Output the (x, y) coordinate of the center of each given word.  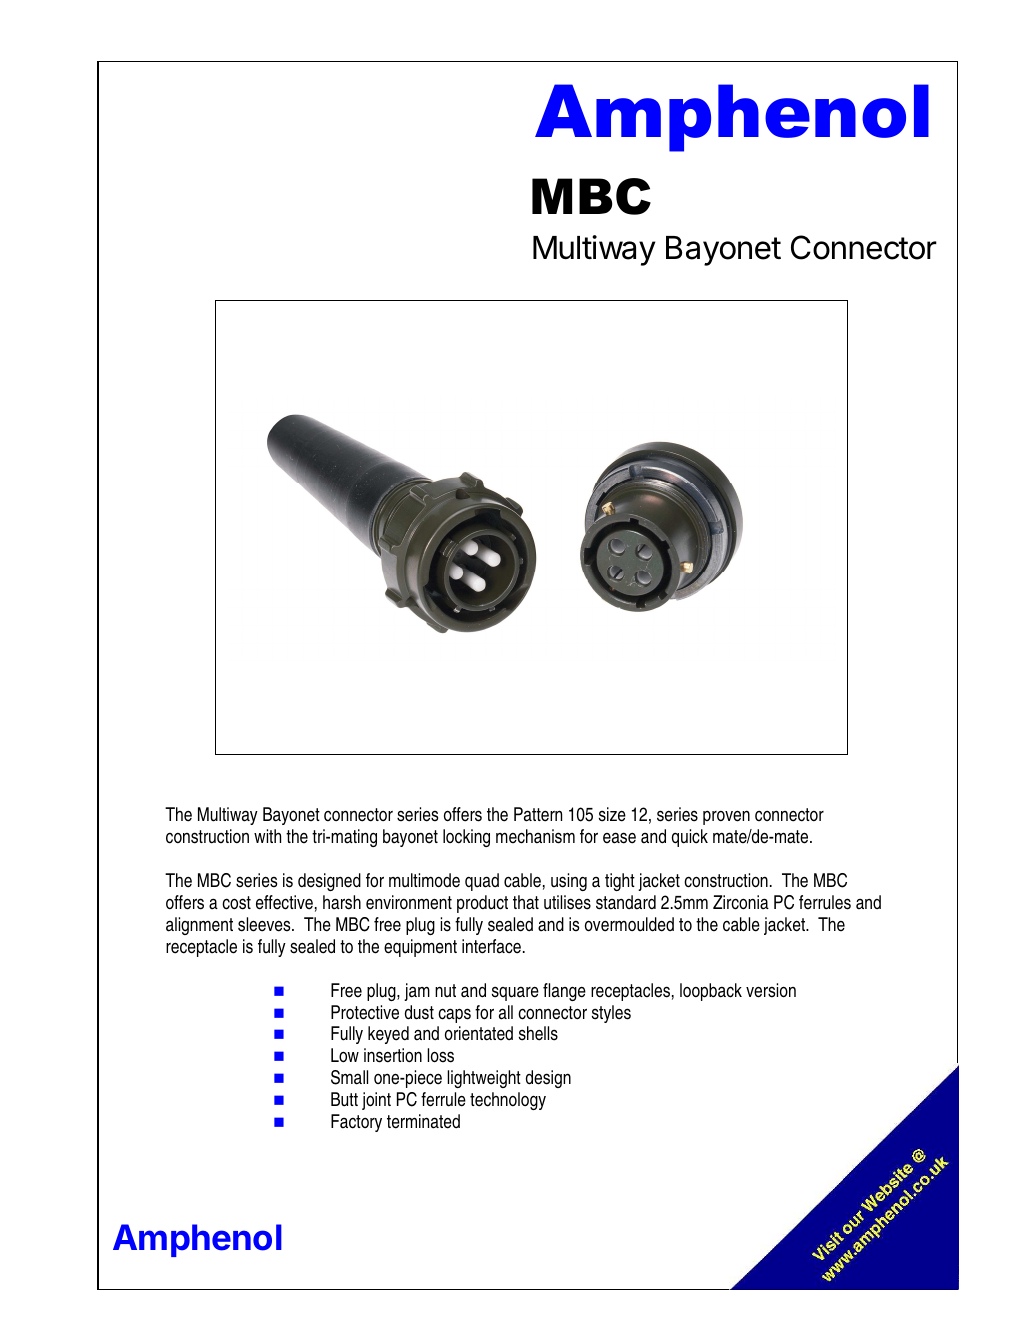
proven (726, 817)
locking (466, 838)
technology (508, 1101)
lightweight (484, 1079)
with (267, 836)
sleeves (265, 924)
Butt (344, 1099)
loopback (711, 992)
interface (491, 946)
